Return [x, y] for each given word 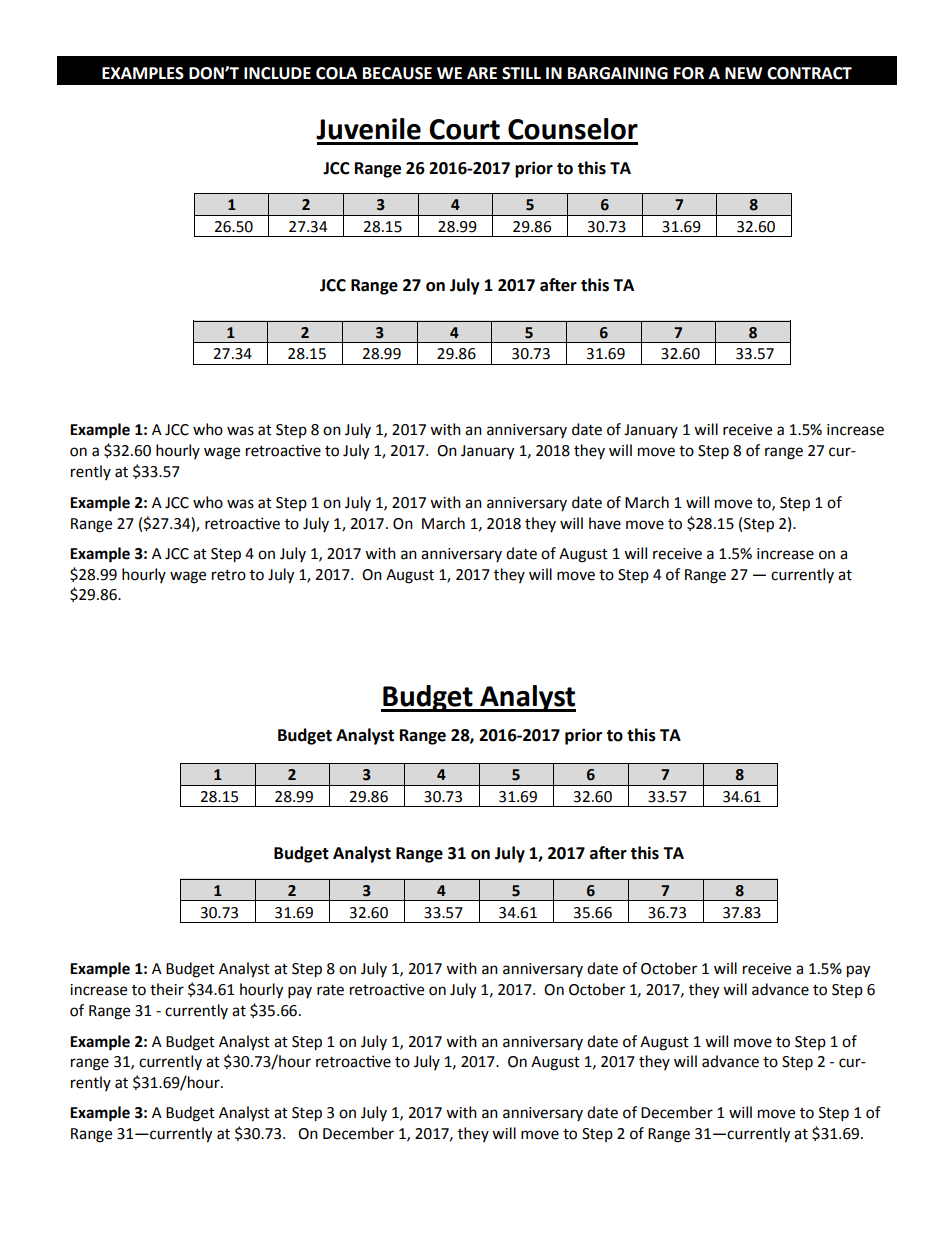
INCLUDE [277, 73]
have [605, 523]
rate [330, 990]
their [167, 989]
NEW [743, 73]
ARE [482, 73]
